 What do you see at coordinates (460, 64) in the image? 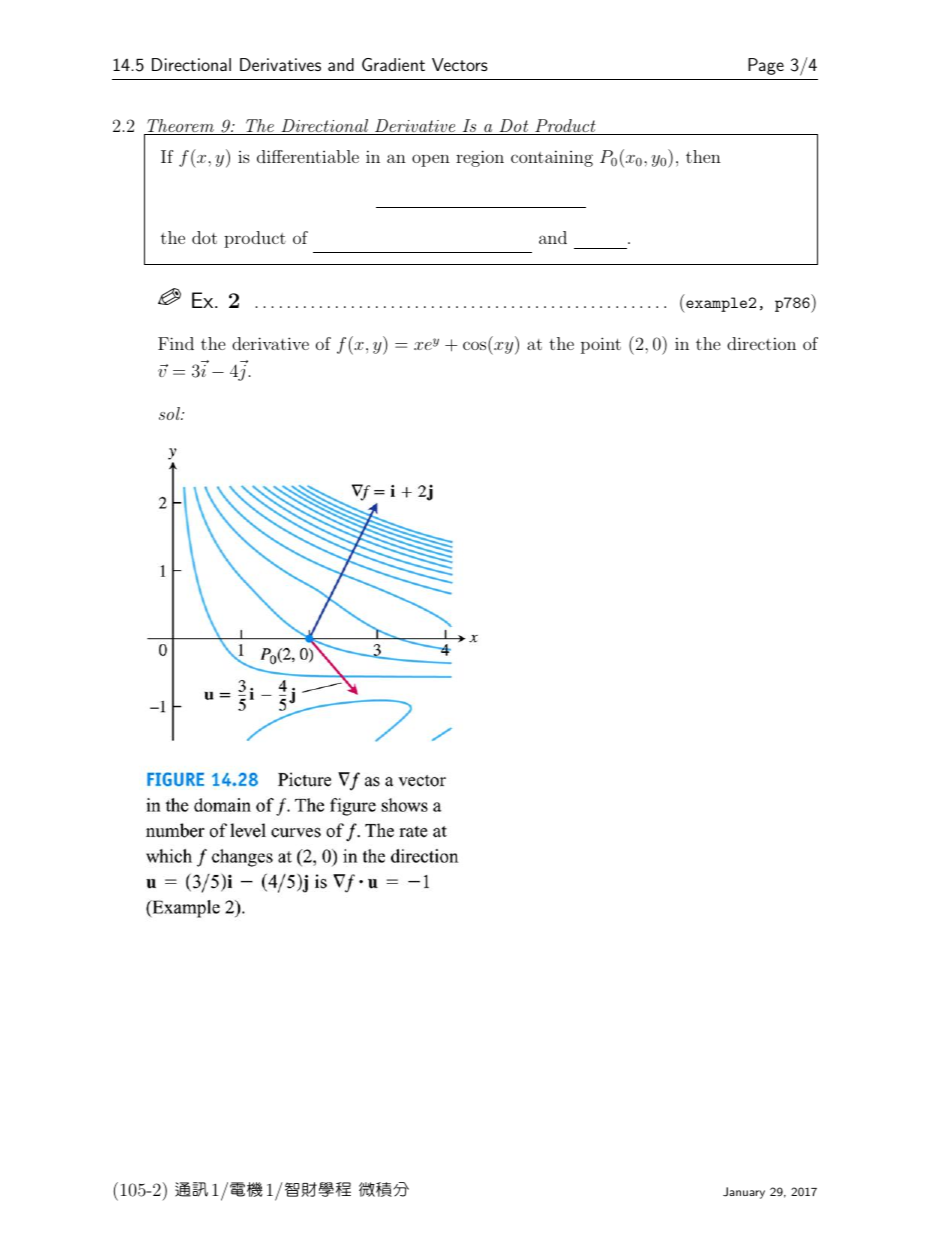
I see `Vectors` at bounding box center [460, 64].
